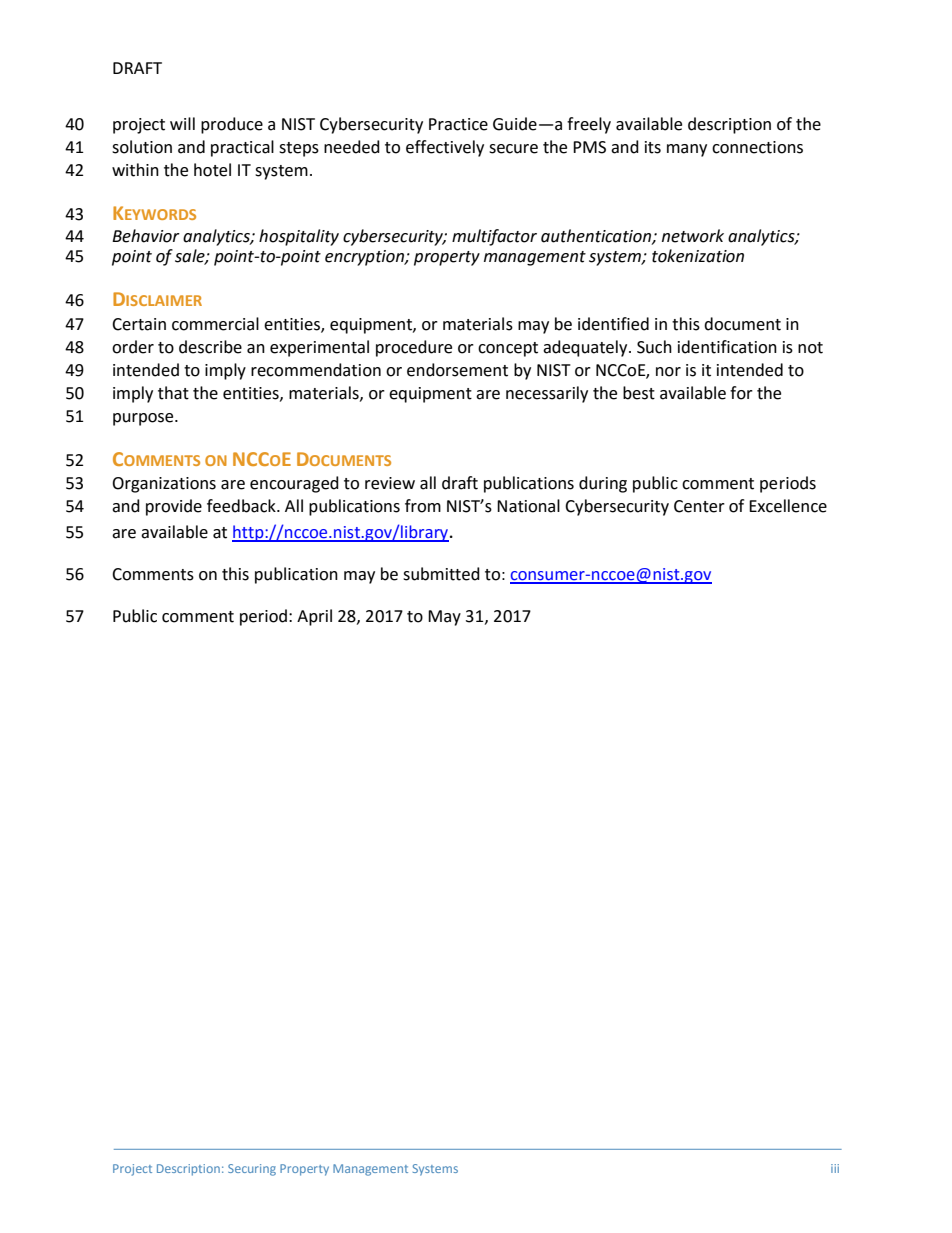  What do you see at coordinates (835, 1168) in the screenshot?
I see `iii` at bounding box center [835, 1168].
